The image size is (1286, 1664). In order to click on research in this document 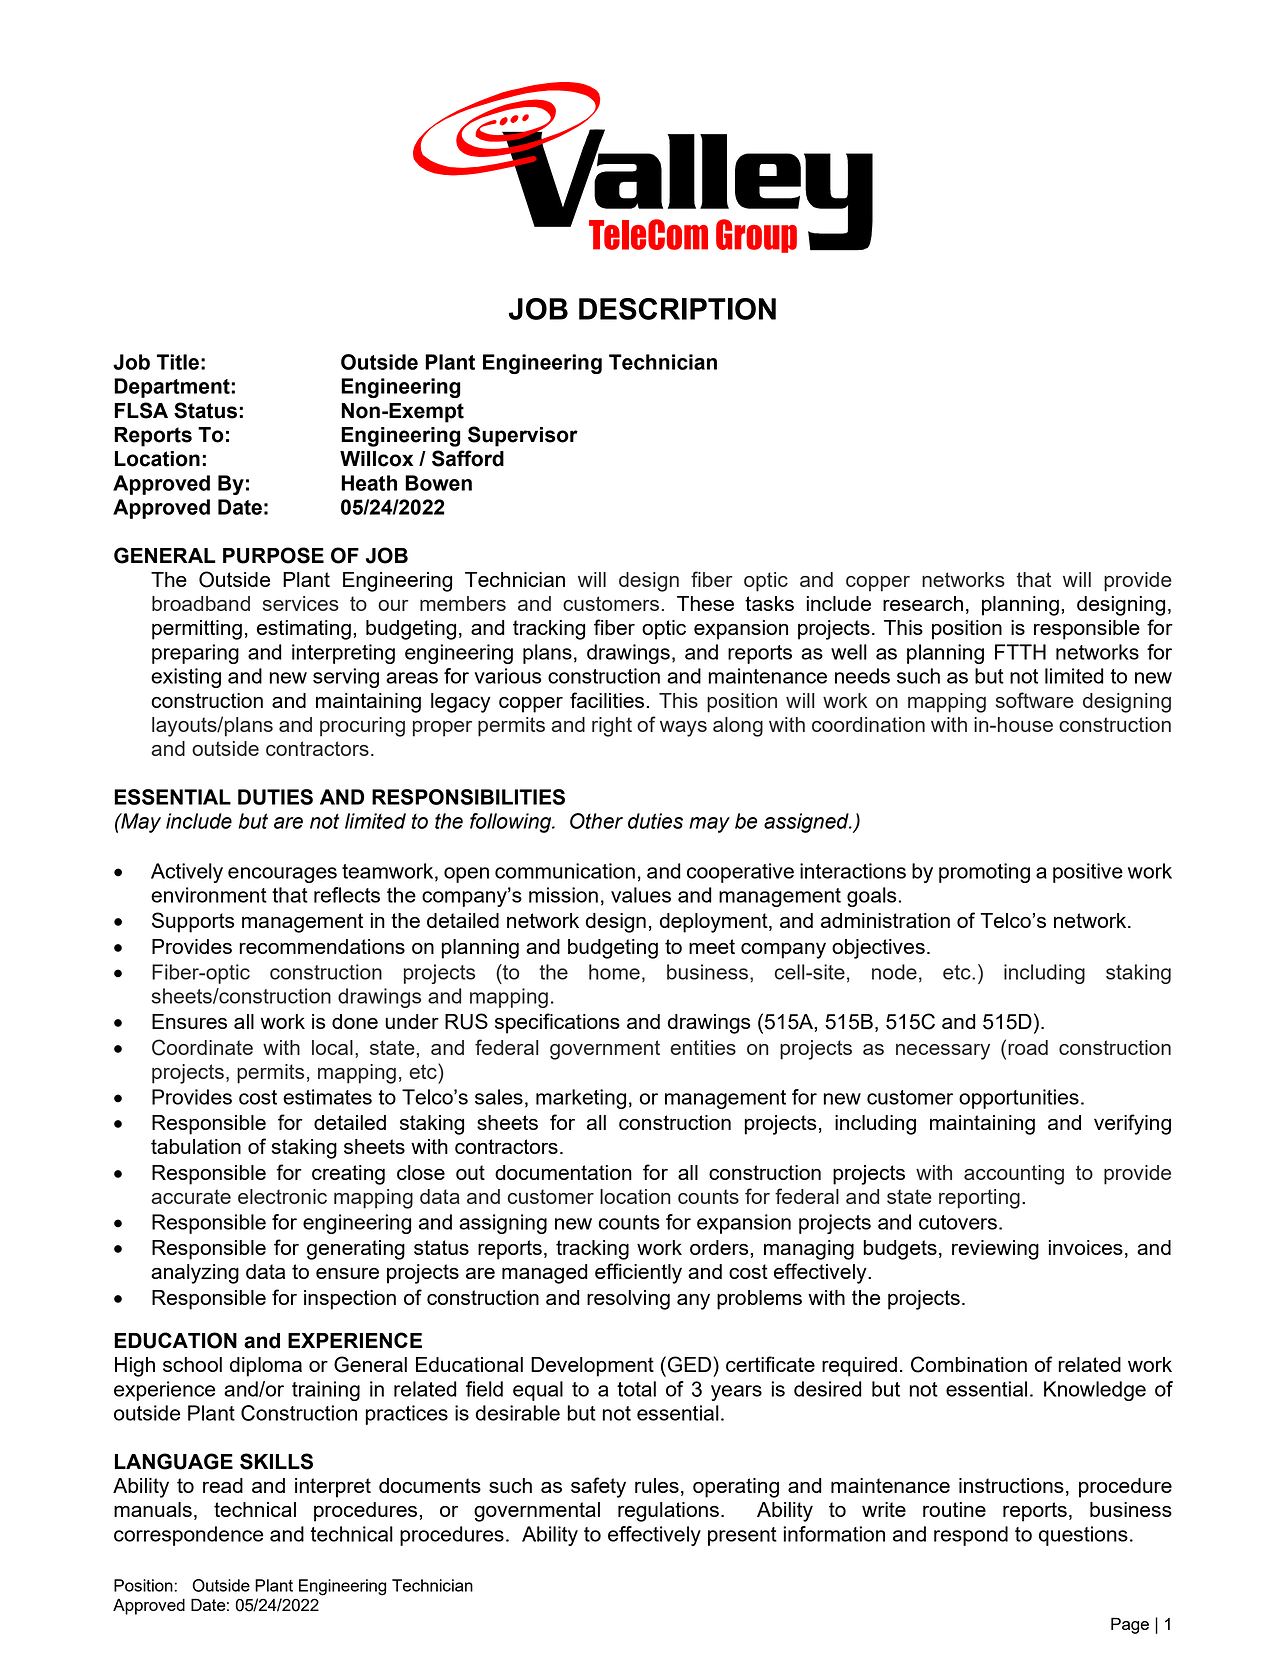, I will do `click(923, 603)`.
